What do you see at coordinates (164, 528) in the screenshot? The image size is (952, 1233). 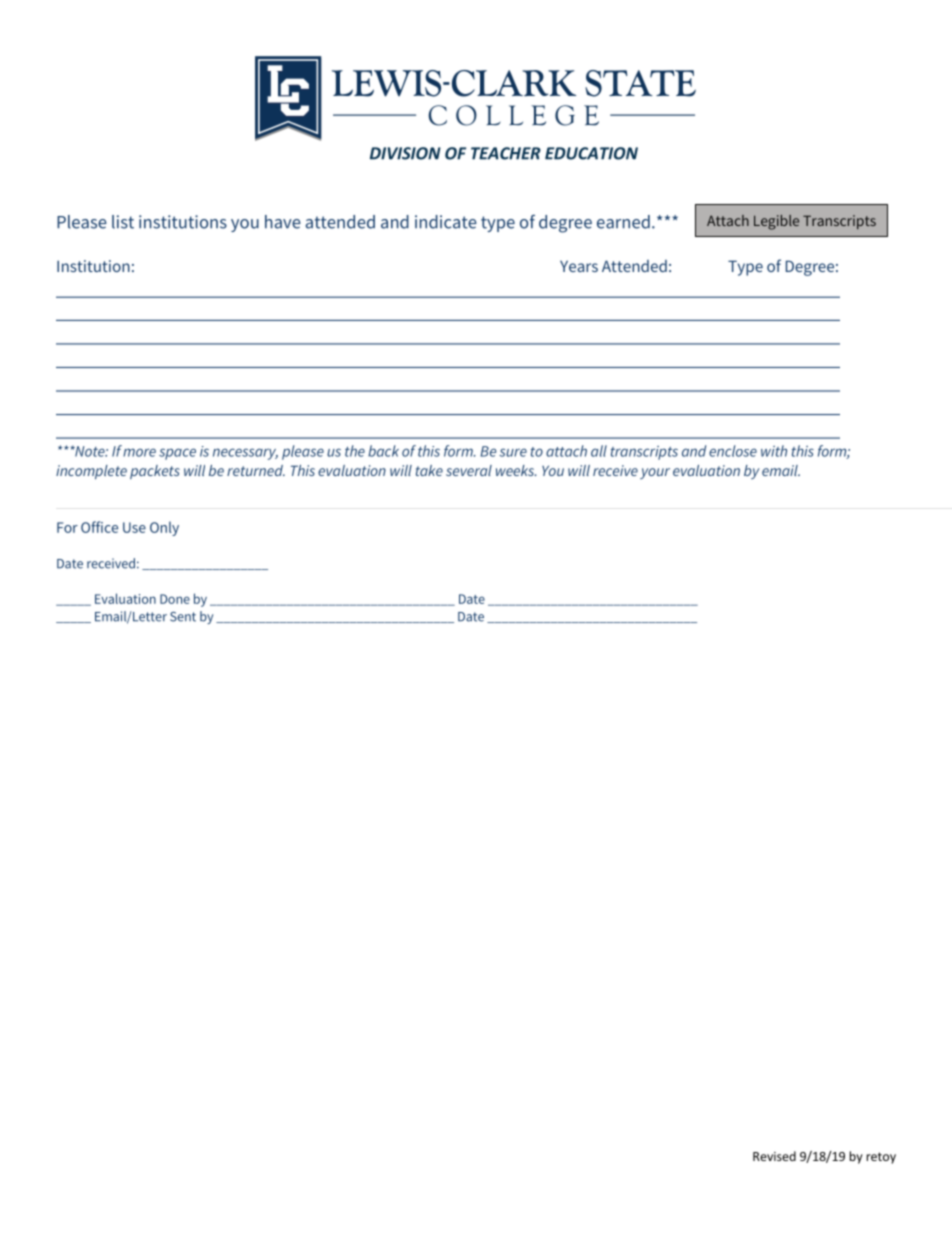 I see `Only` at bounding box center [164, 528].
